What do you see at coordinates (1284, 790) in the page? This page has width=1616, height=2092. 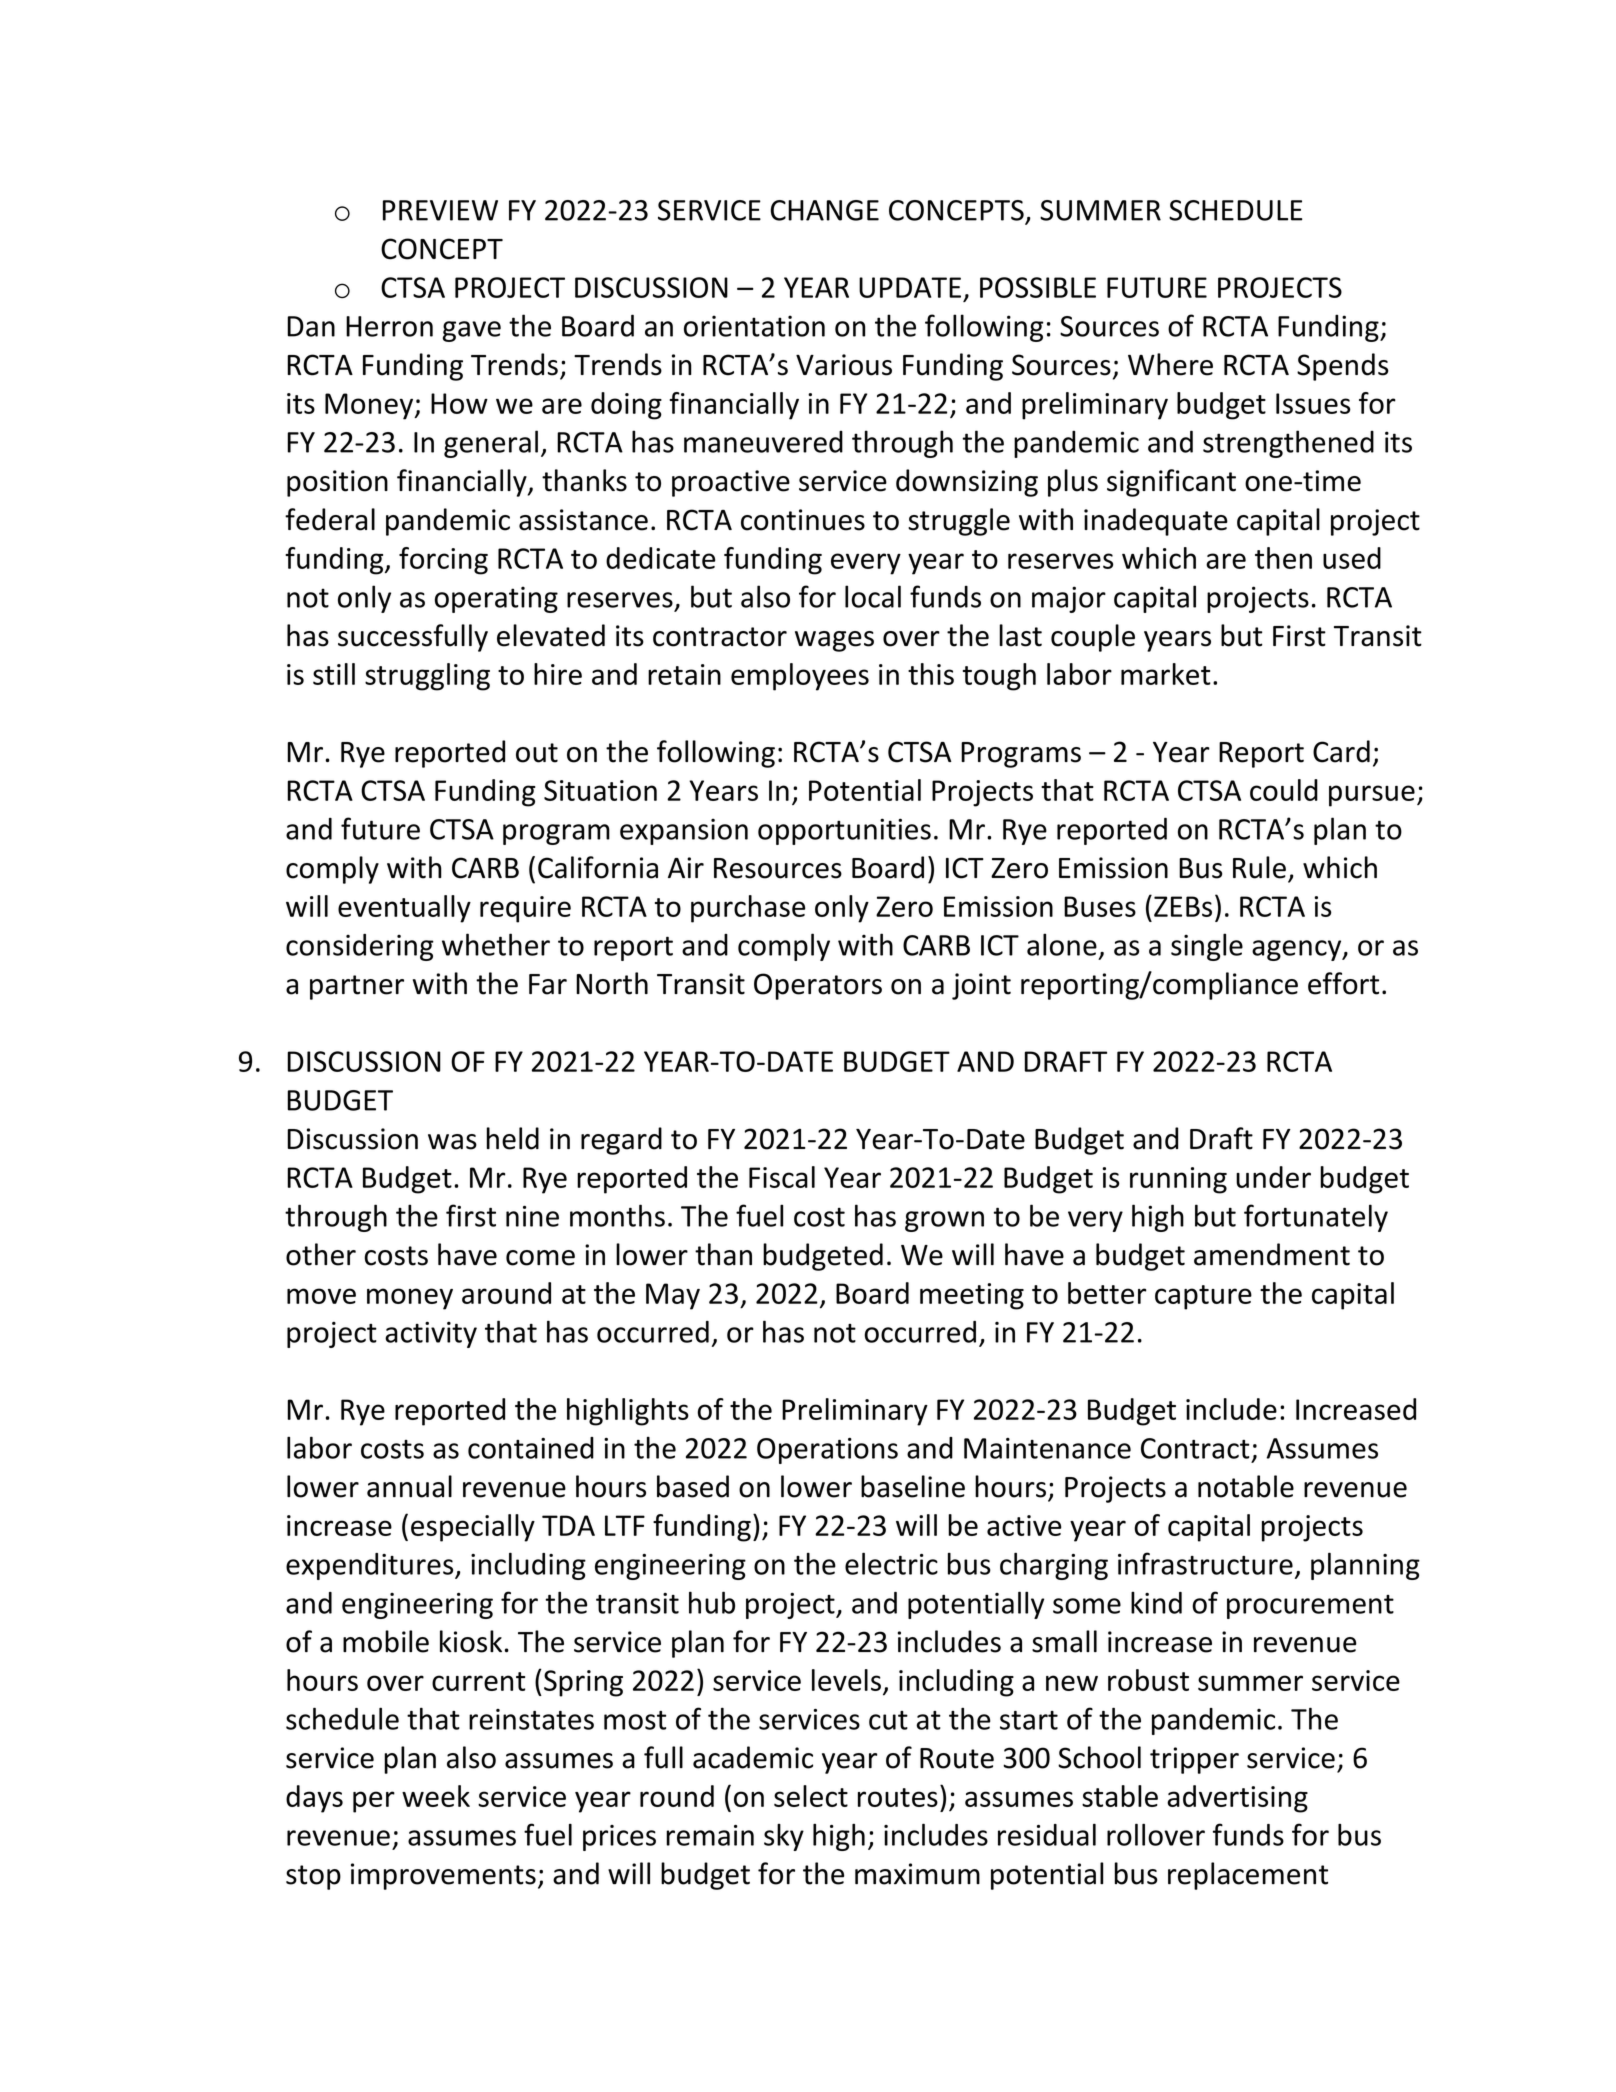 I see `could` at bounding box center [1284, 790].
